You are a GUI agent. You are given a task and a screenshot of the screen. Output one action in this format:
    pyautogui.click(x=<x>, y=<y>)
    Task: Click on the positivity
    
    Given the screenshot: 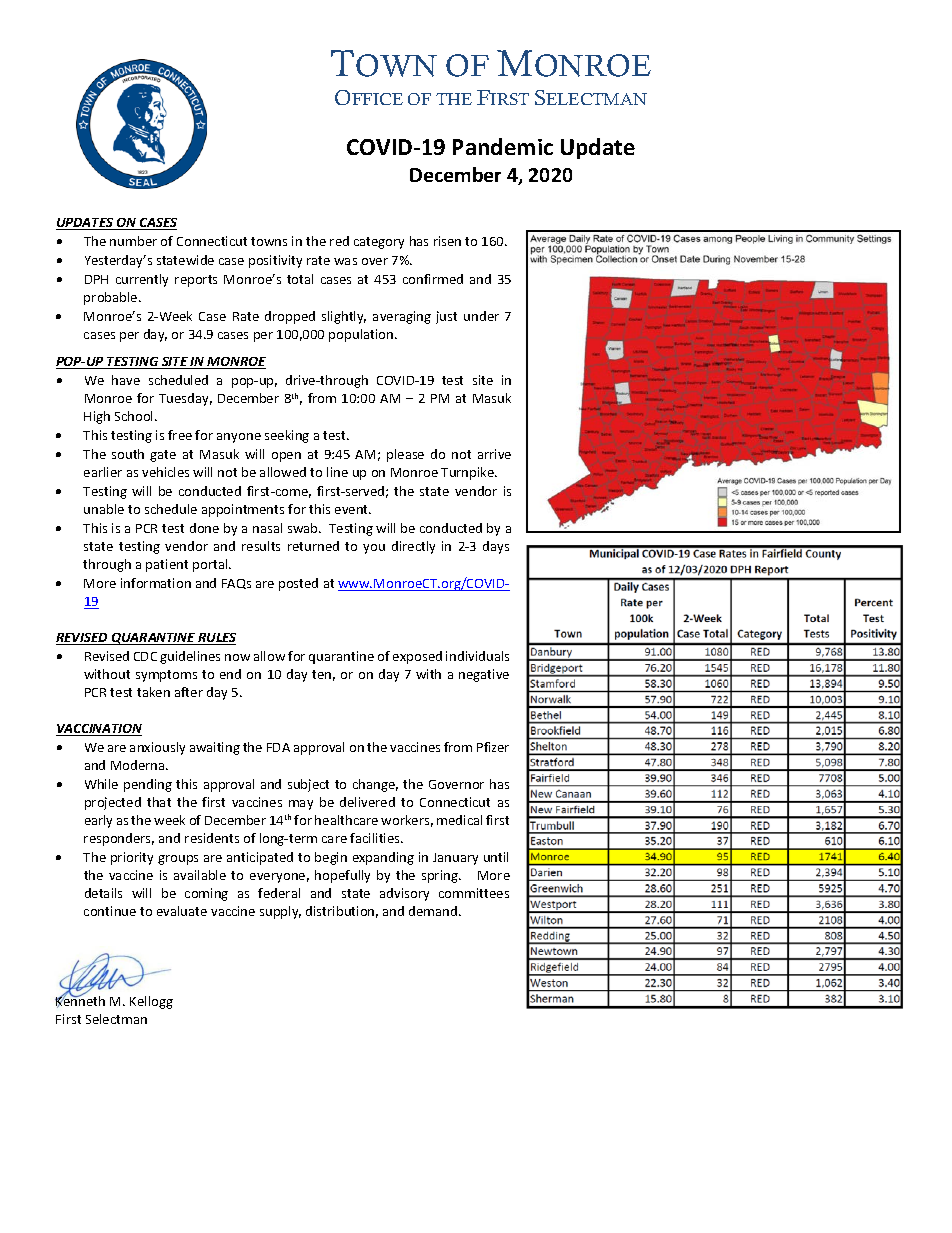 What is the action you would take?
    pyautogui.click(x=275, y=261)
